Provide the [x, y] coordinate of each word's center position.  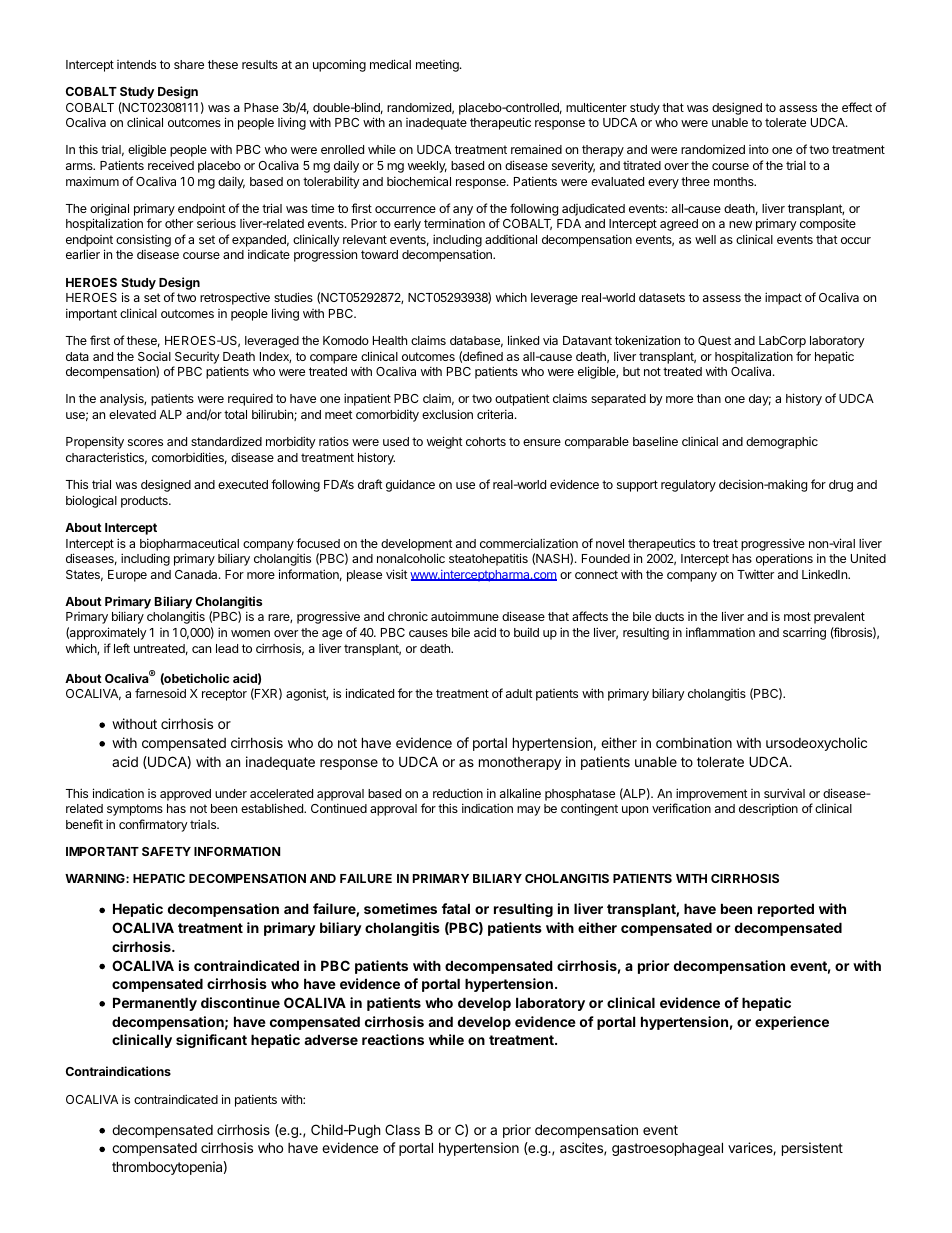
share [189, 64]
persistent [812, 1149]
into [759, 149]
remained [536, 149]
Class [402, 1129]
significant [211, 1041]
